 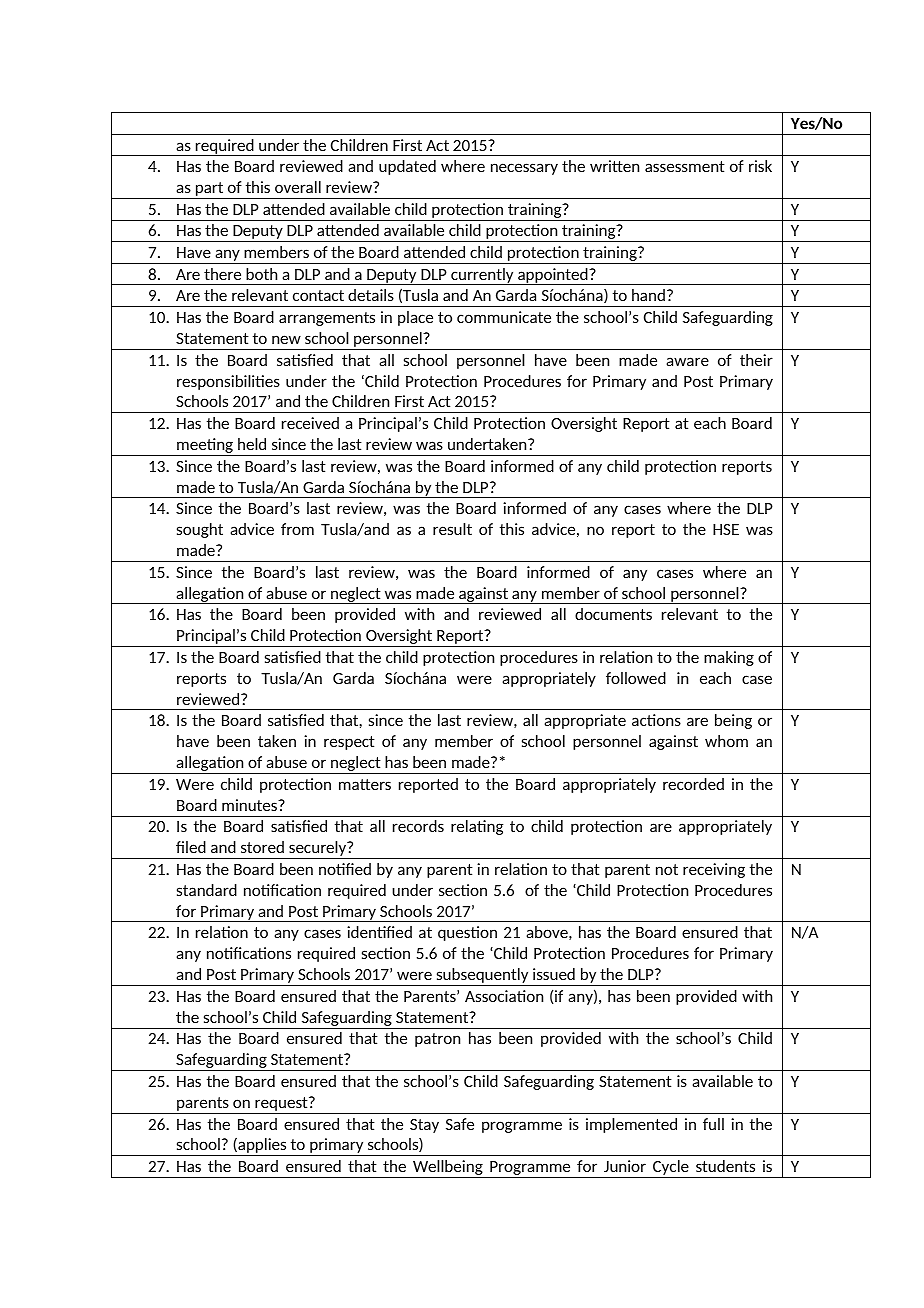 What do you see at coordinates (424, 1126) in the document?
I see `Stay` at bounding box center [424, 1126].
